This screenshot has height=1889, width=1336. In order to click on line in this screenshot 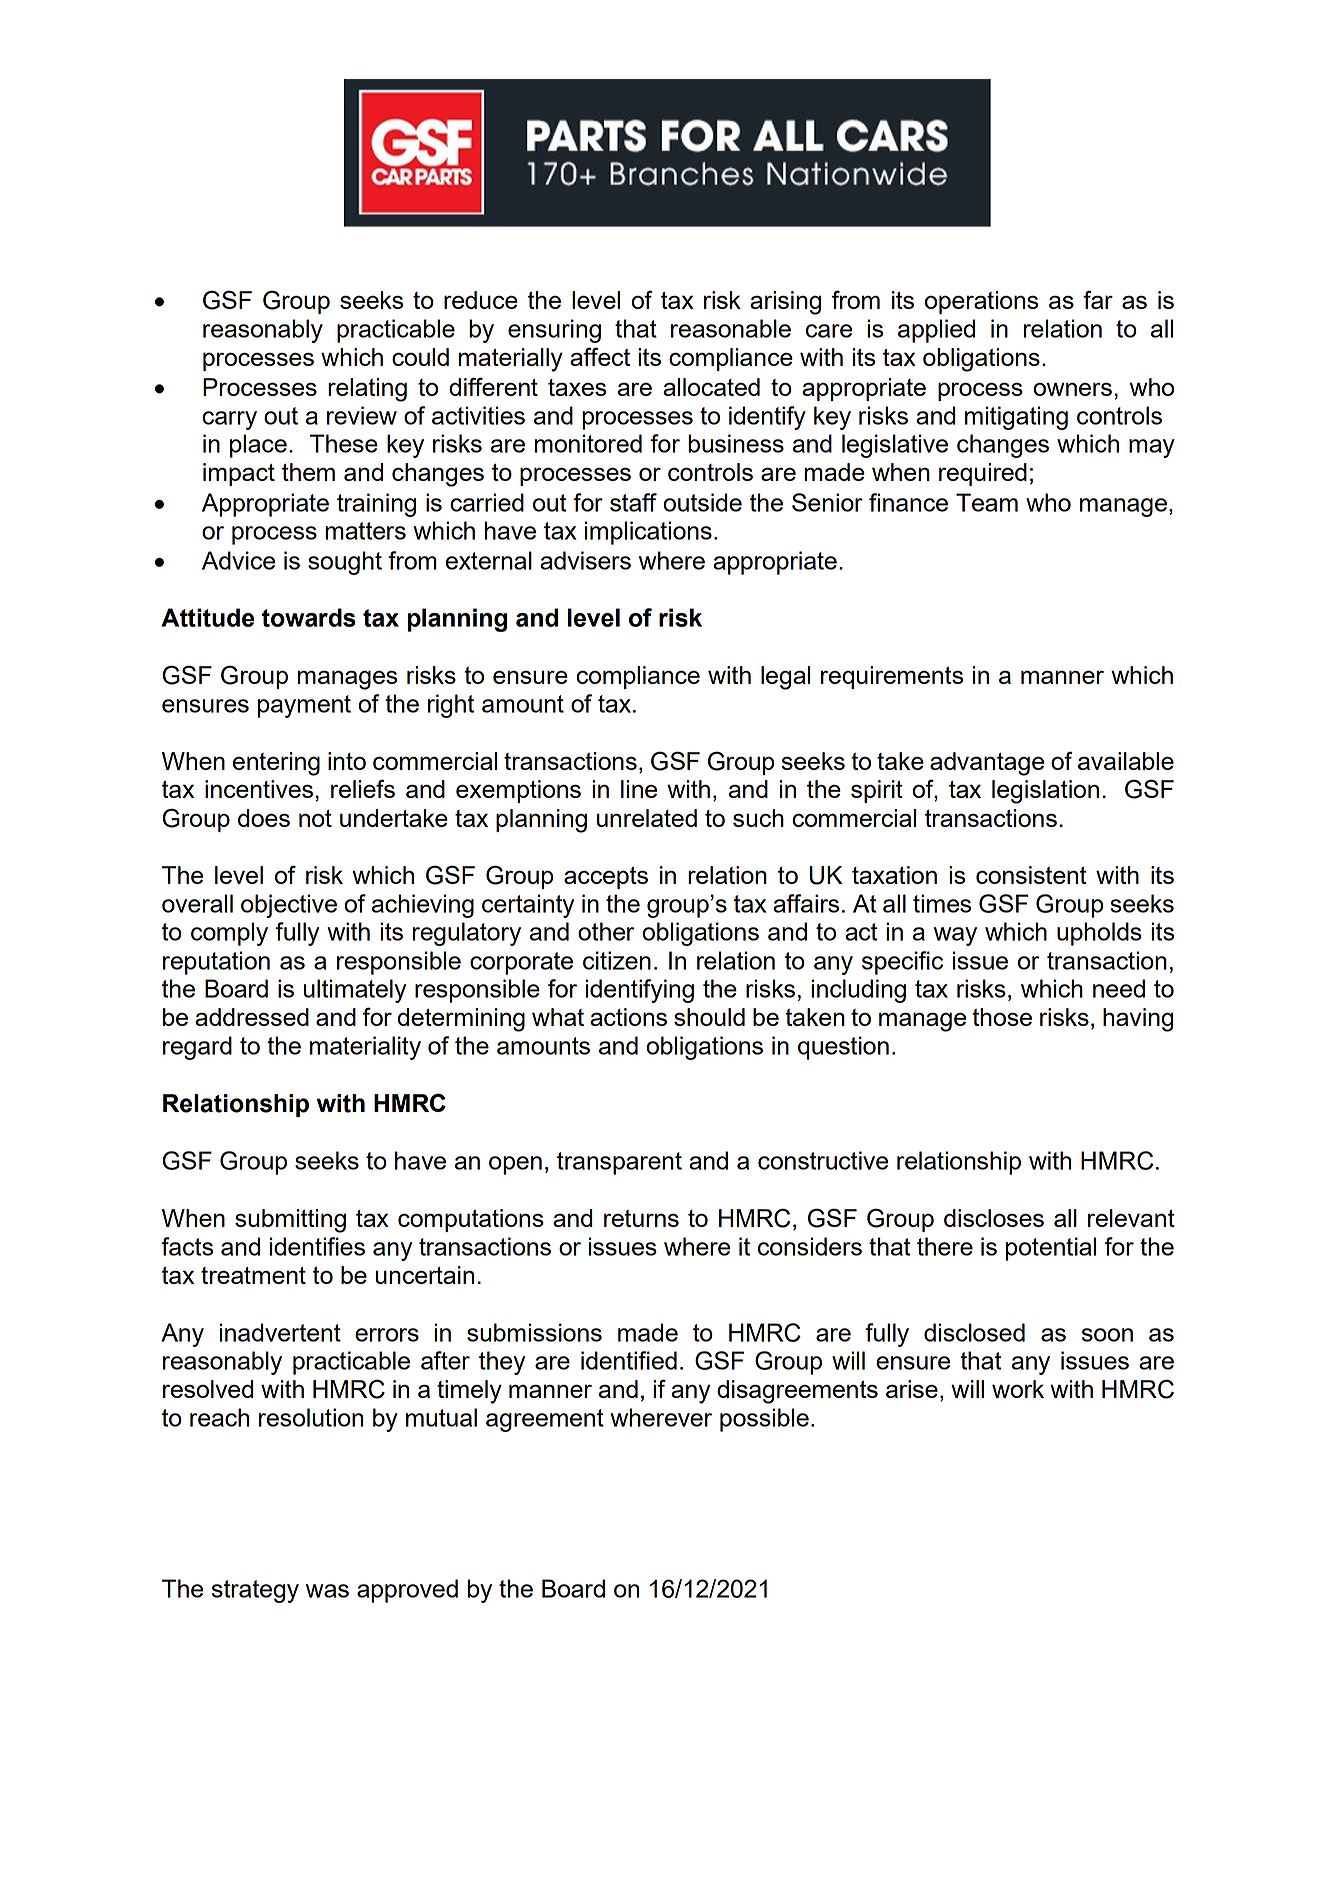, I will do `click(639, 789)`.
